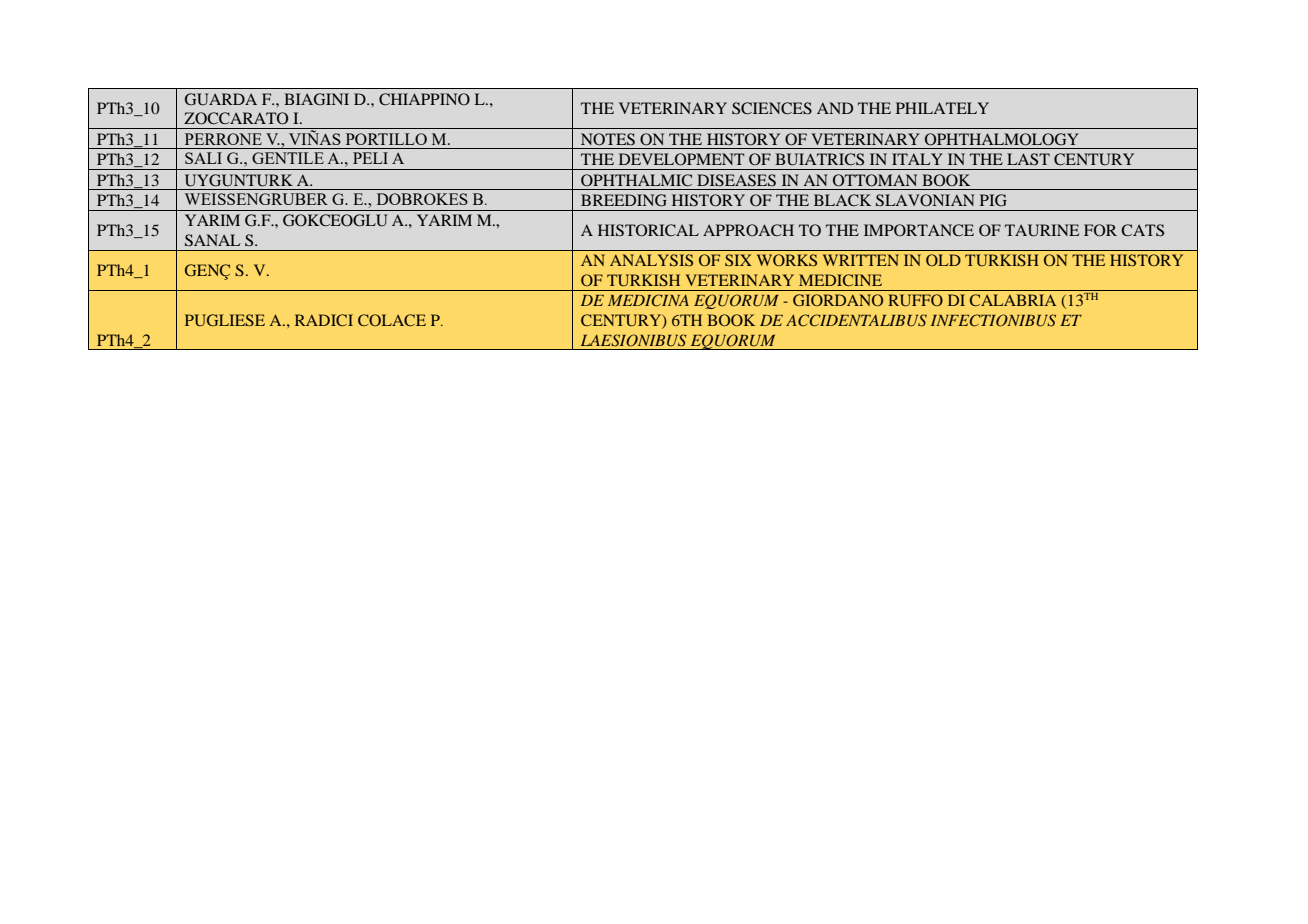  I want to click on SCIENCES, so click(772, 108).
